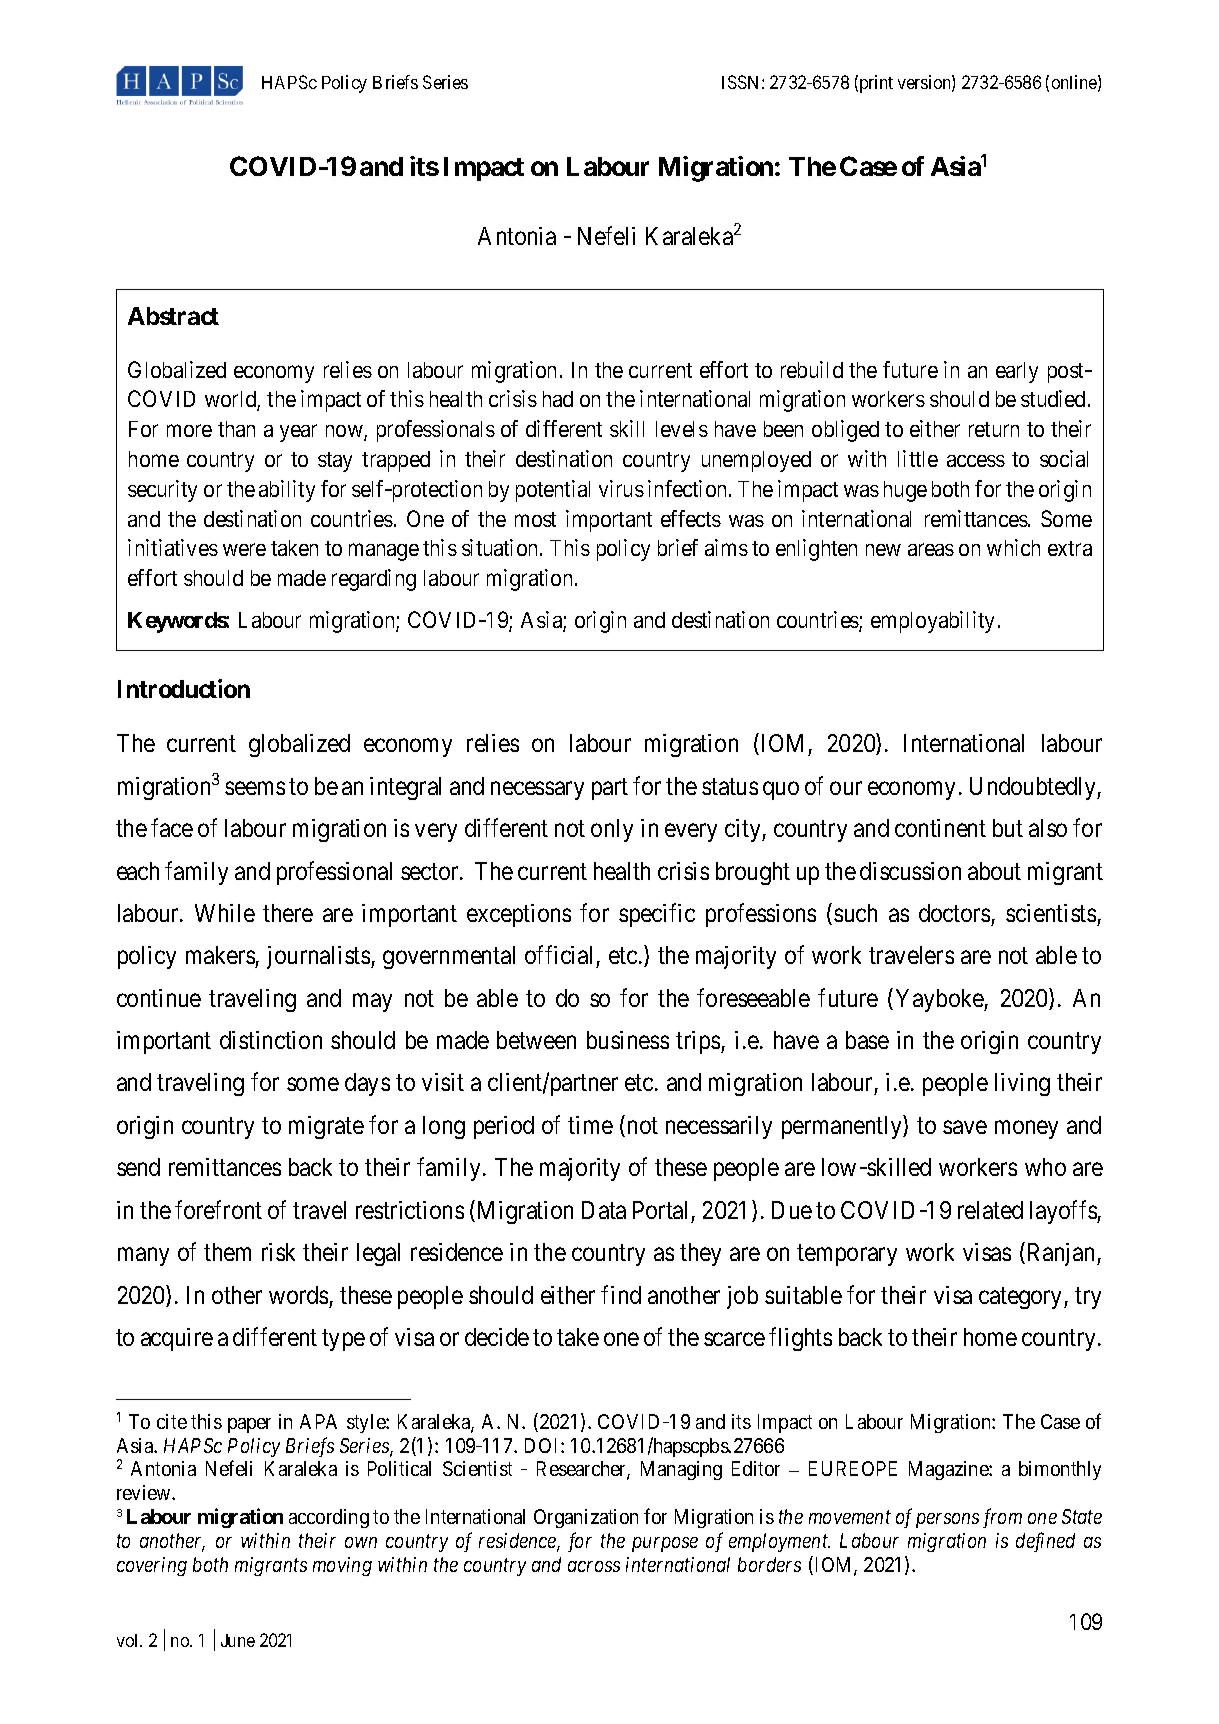  I want to click on makers, so click(221, 957).
